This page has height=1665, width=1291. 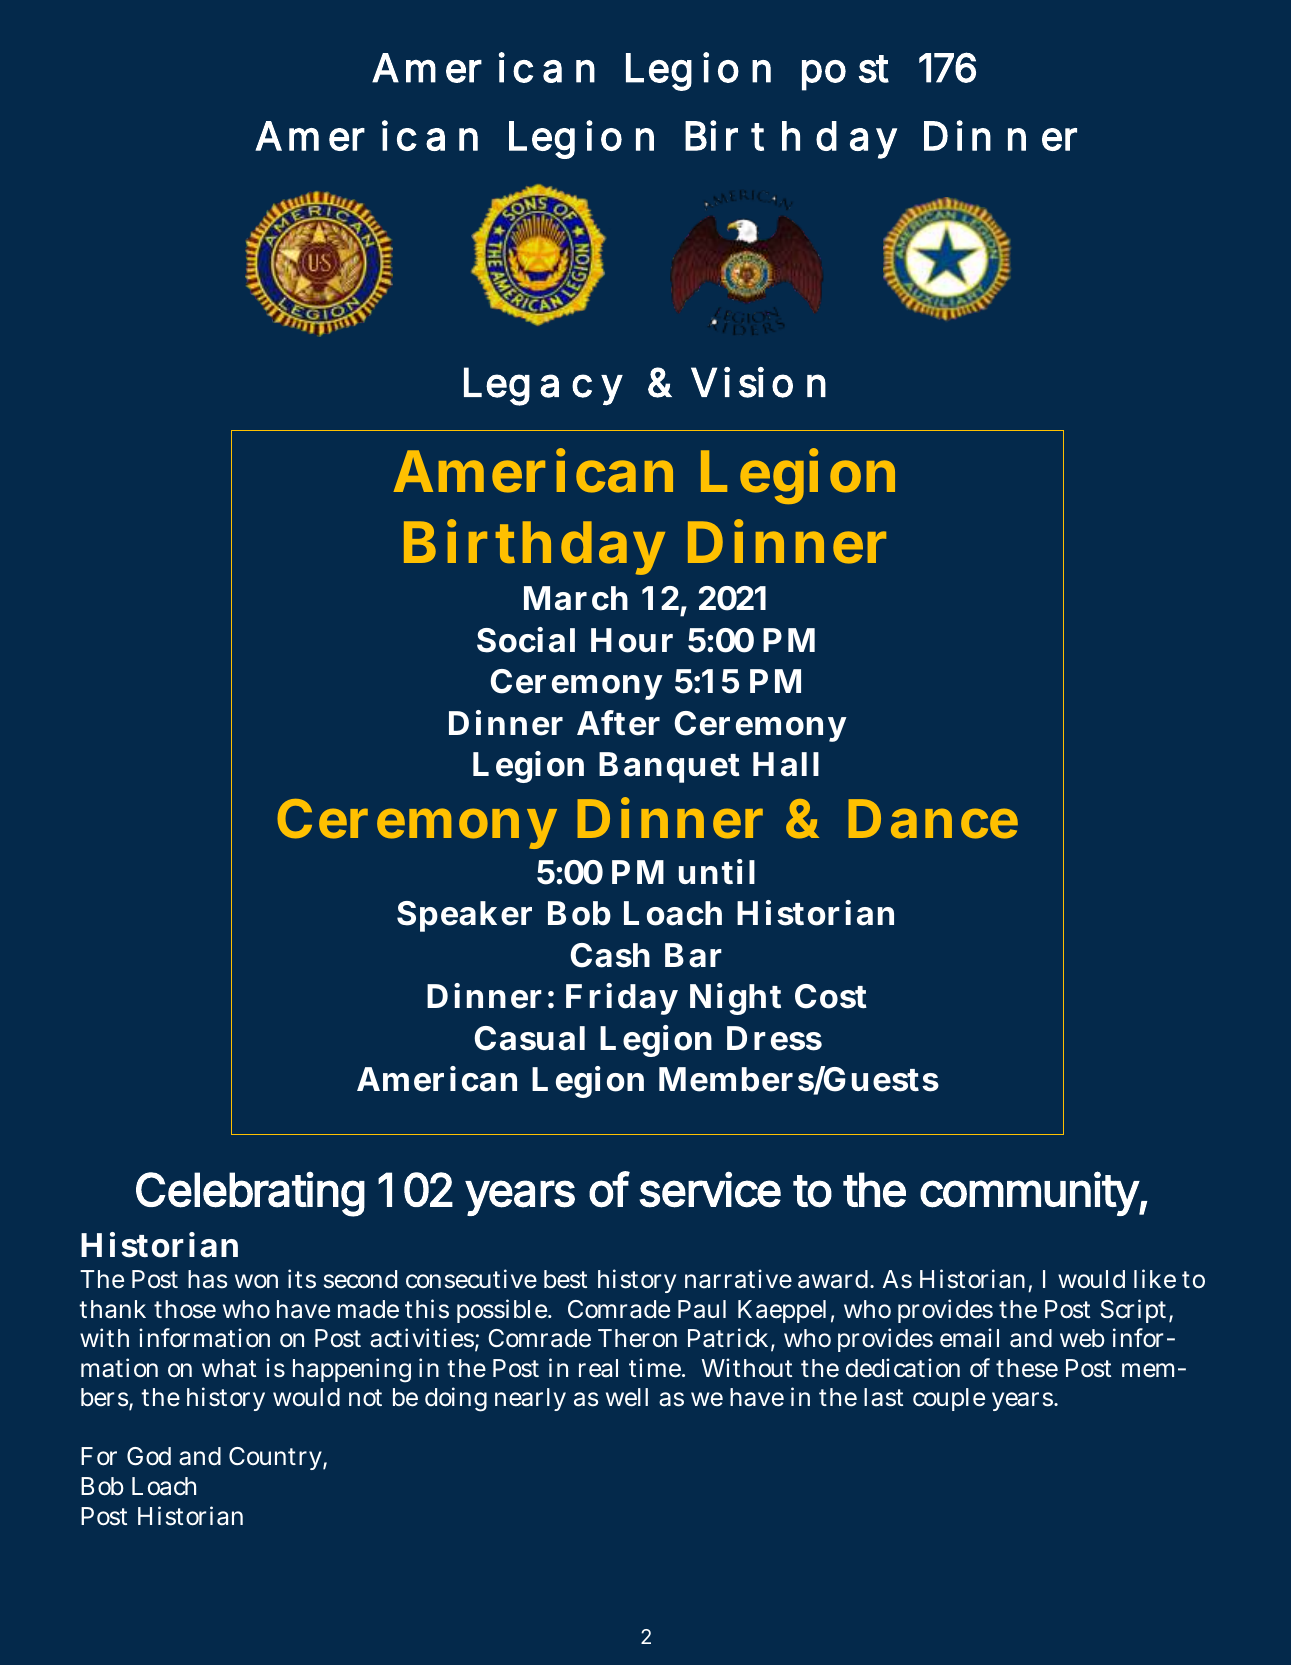 I want to click on Legacy, so click(x=543, y=386).
